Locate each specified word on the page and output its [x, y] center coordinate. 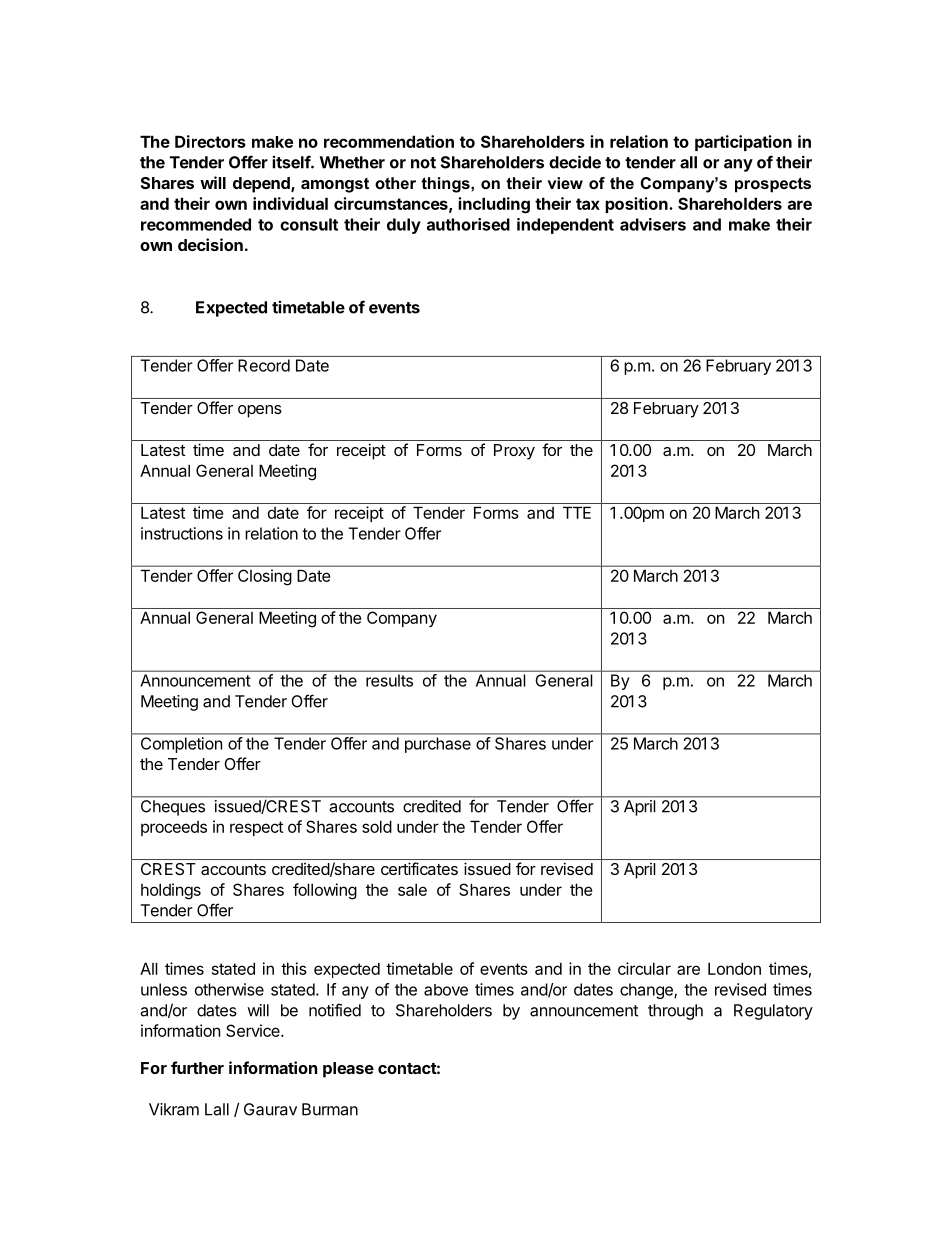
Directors [210, 141]
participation [743, 143]
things [446, 185]
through [675, 1012]
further [197, 1067]
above [446, 990]
